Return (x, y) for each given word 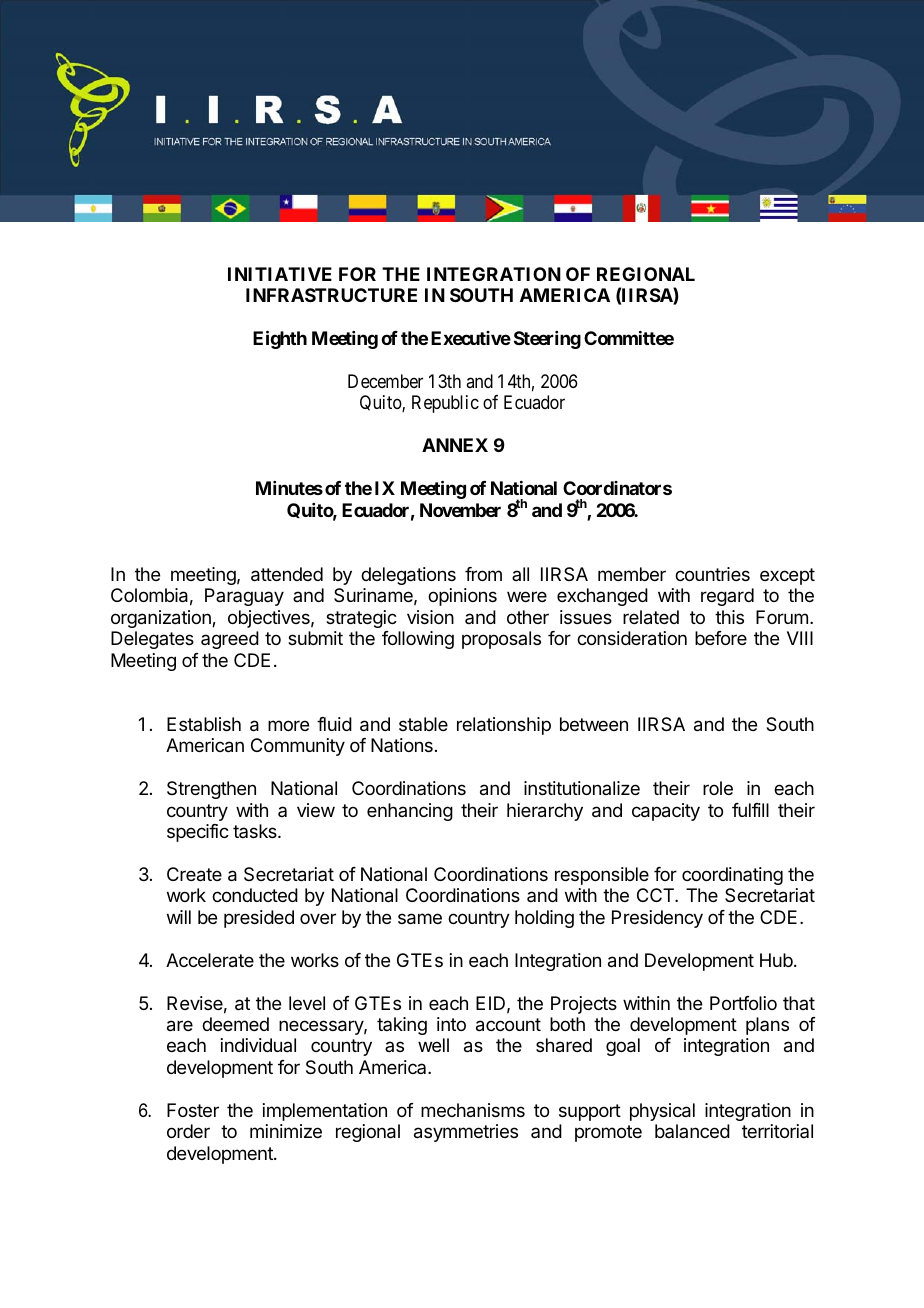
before (721, 638)
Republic (445, 404)
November (460, 510)
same (420, 919)
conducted (255, 895)
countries (712, 574)
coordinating (732, 876)
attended (287, 574)
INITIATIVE (280, 274)
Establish (204, 724)
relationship (504, 726)
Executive (471, 338)
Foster (193, 1110)
